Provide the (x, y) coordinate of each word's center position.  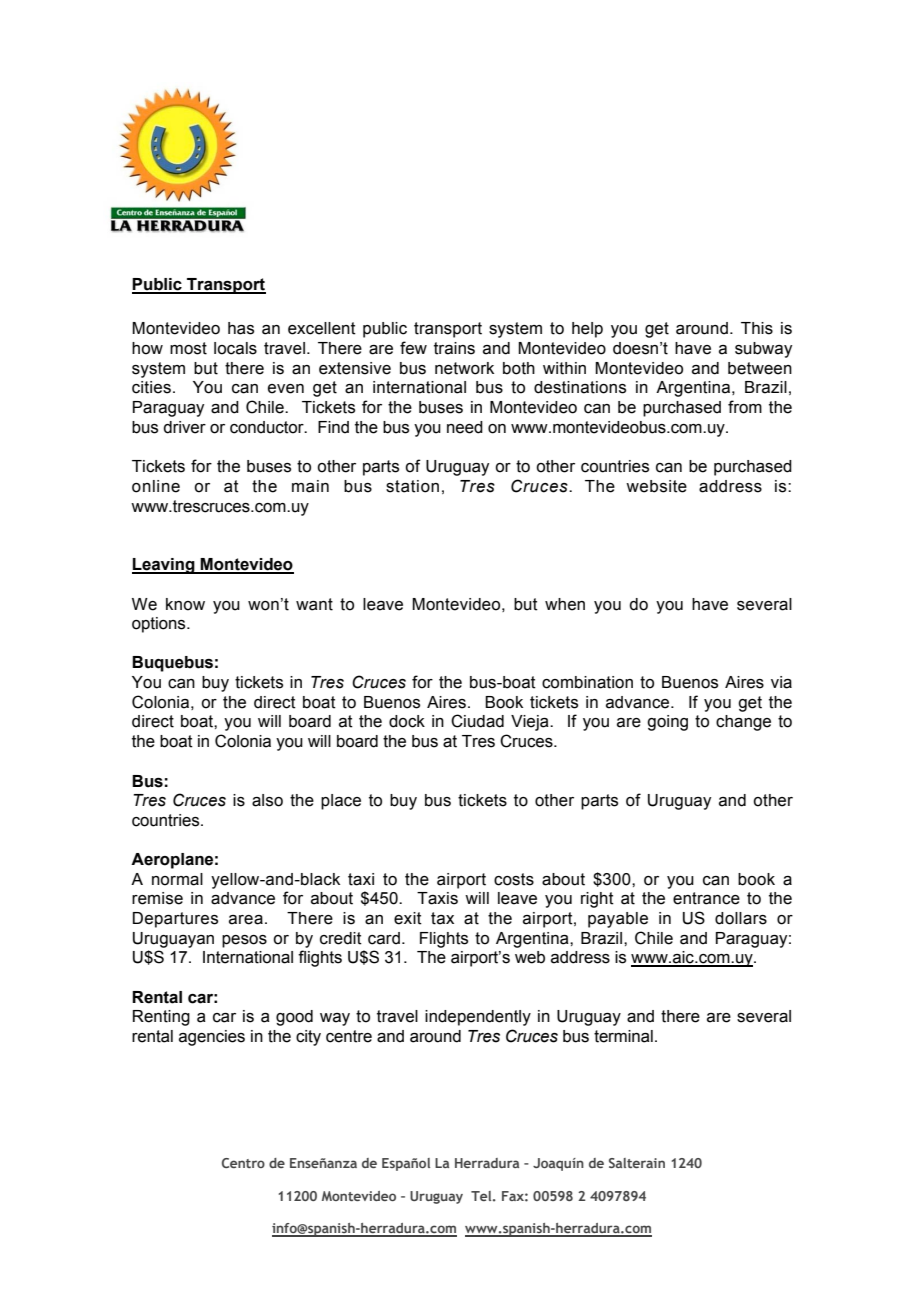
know (185, 604)
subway (763, 350)
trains (454, 348)
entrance (706, 898)
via (781, 682)
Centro (243, 1163)
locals (235, 348)
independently (478, 1018)
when (565, 604)
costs (514, 879)
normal (177, 879)
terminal (623, 1036)
